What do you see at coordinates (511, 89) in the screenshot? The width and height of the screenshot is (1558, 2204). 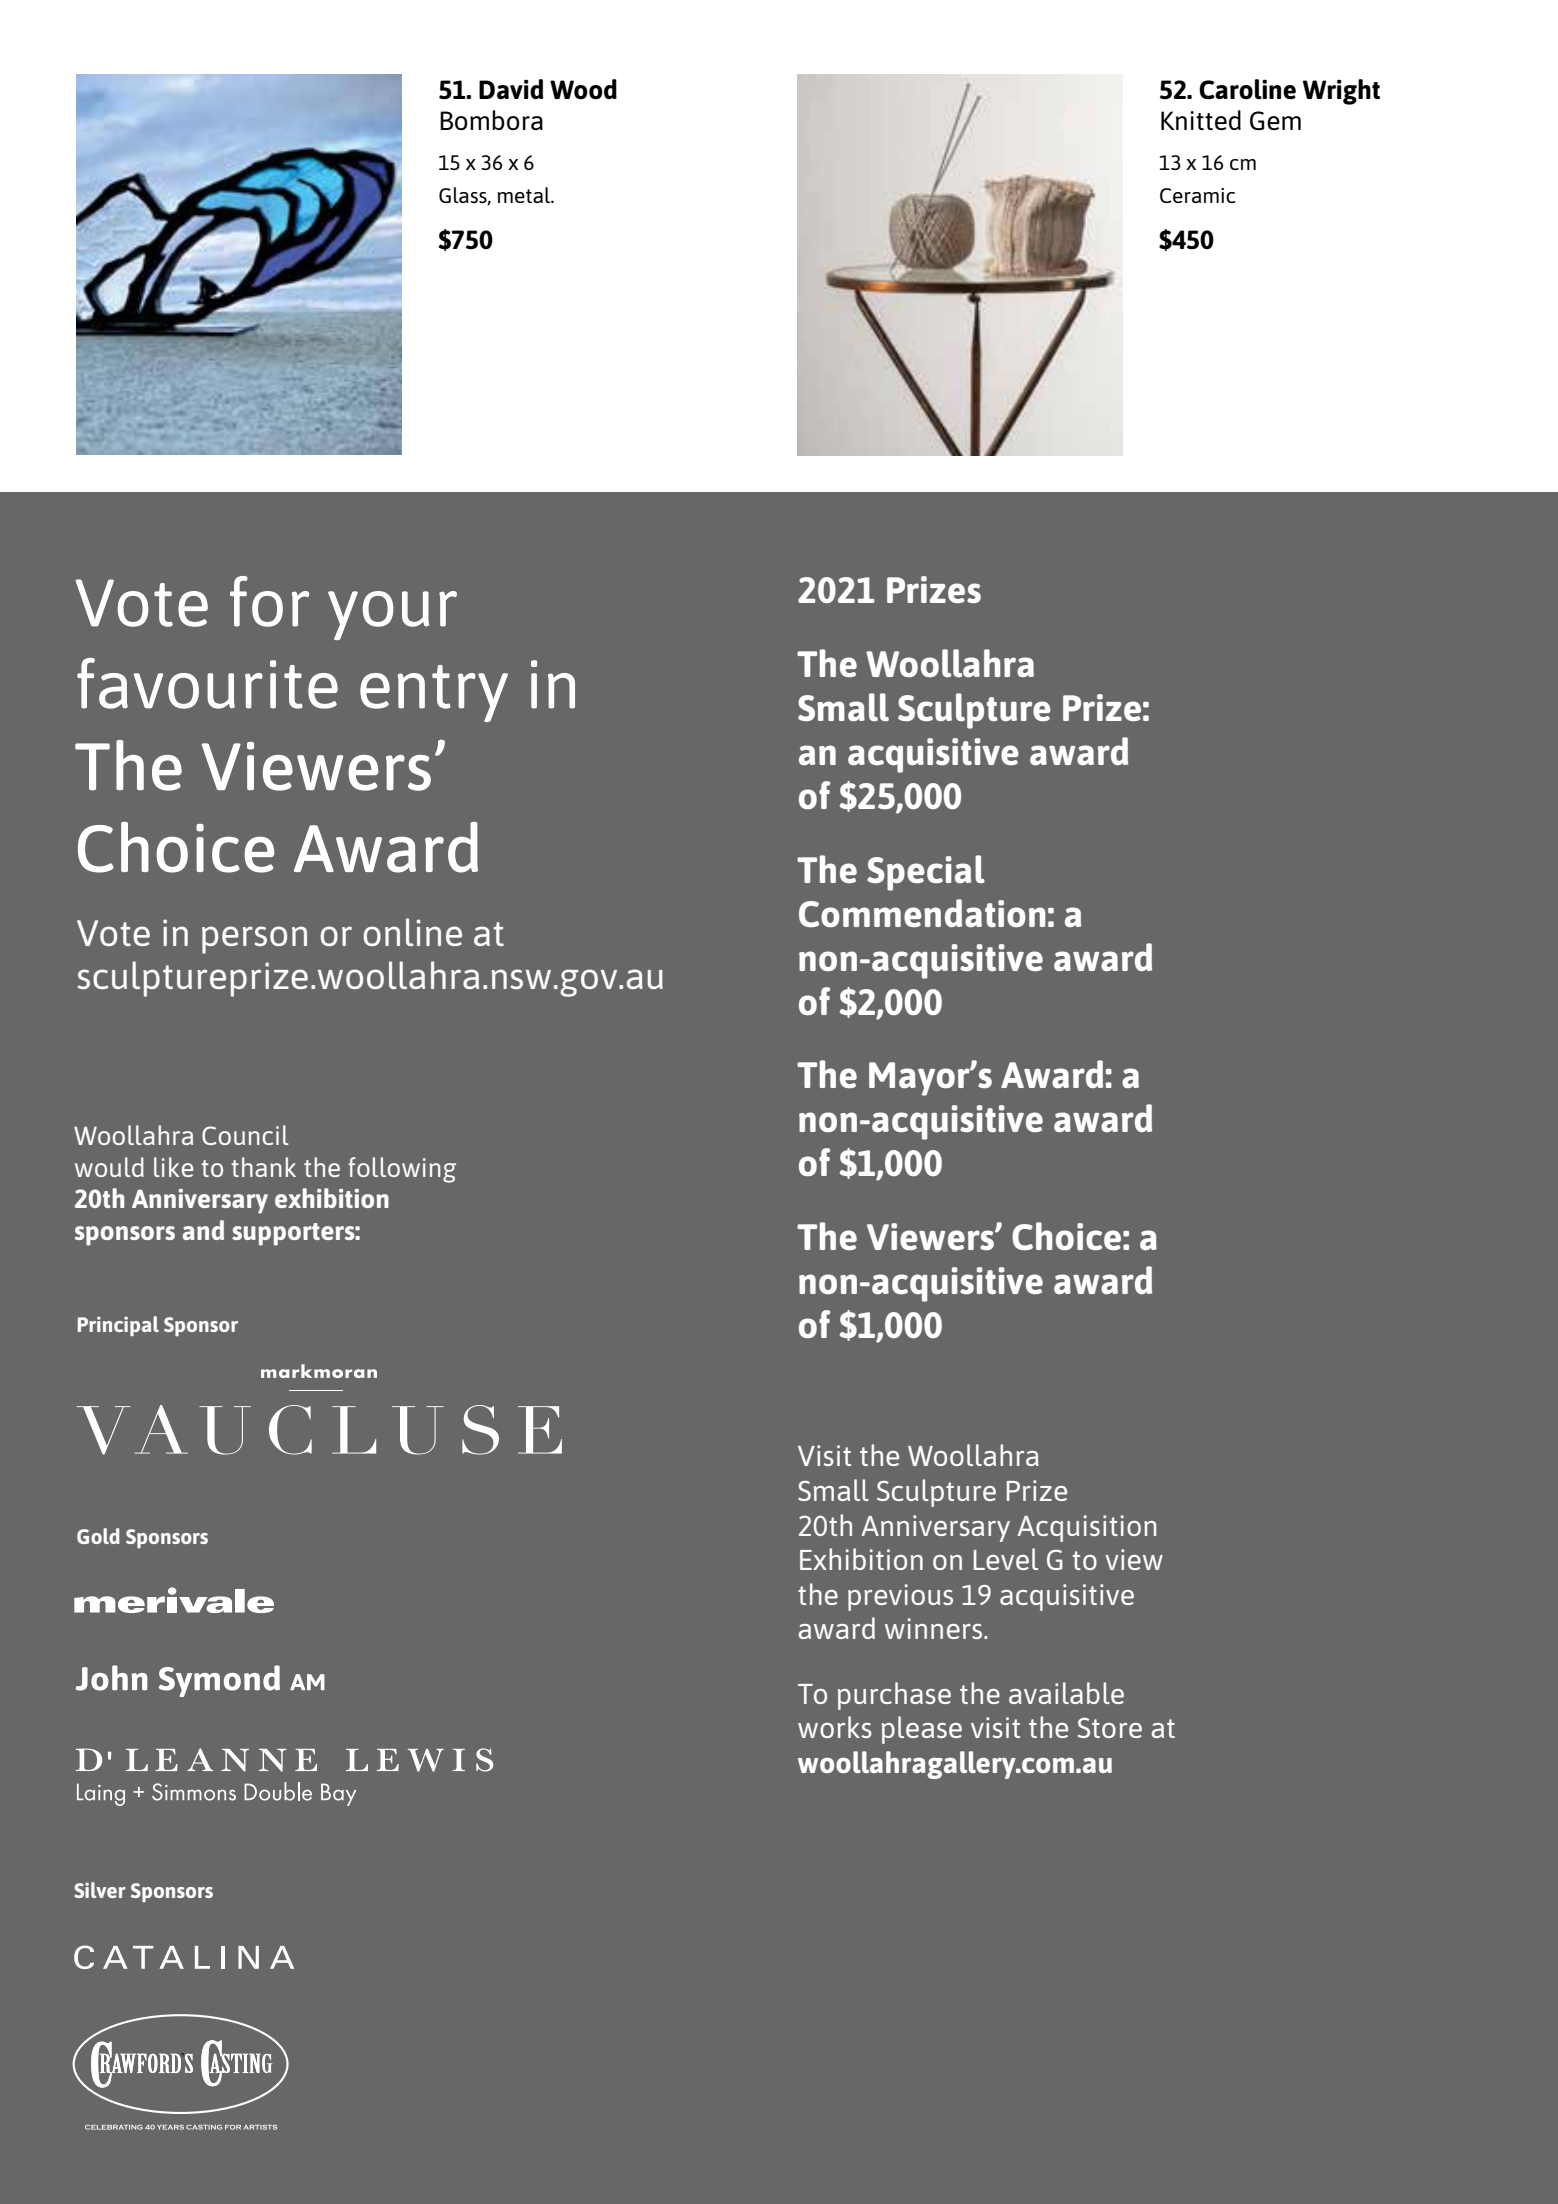 I see `David` at bounding box center [511, 89].
